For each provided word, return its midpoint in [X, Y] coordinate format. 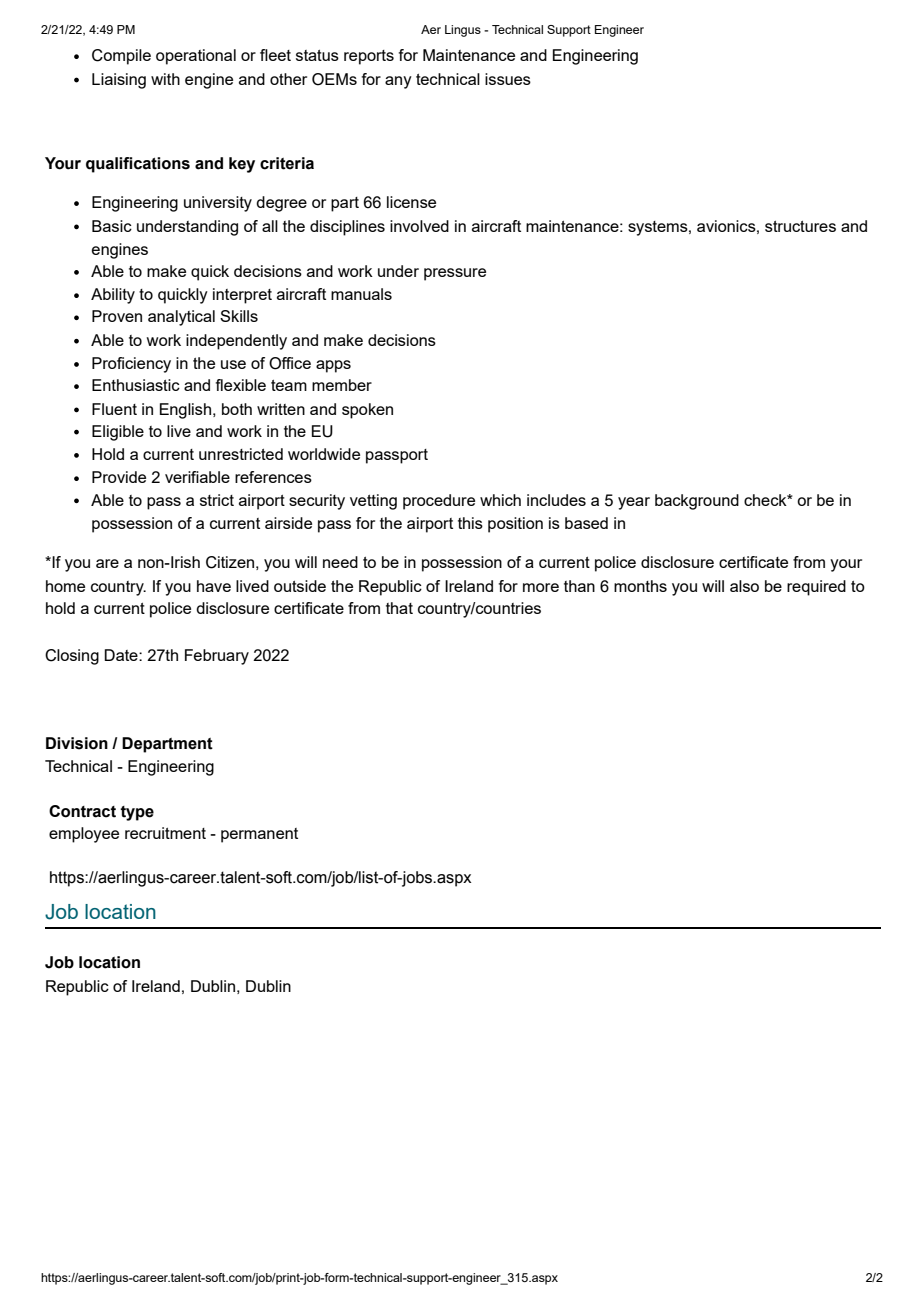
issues [508, 79]
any [398, 82]
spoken [367, 411]
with [165, 79]
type [137, 813]
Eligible [118, 433]
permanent [259, 835]
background [697, 502]
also [744, 586]
